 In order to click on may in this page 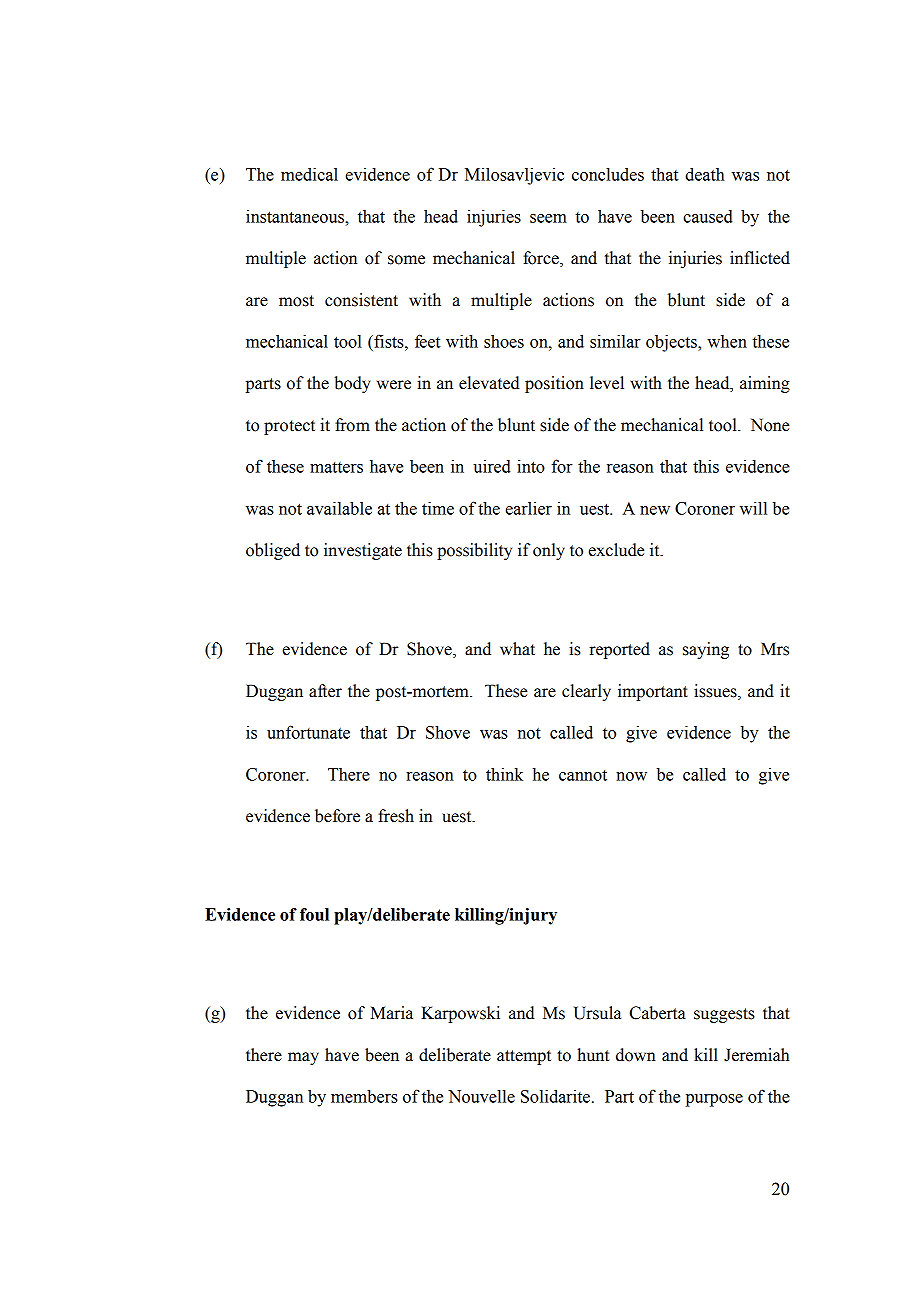, I will do `click(303, 1058)`.
